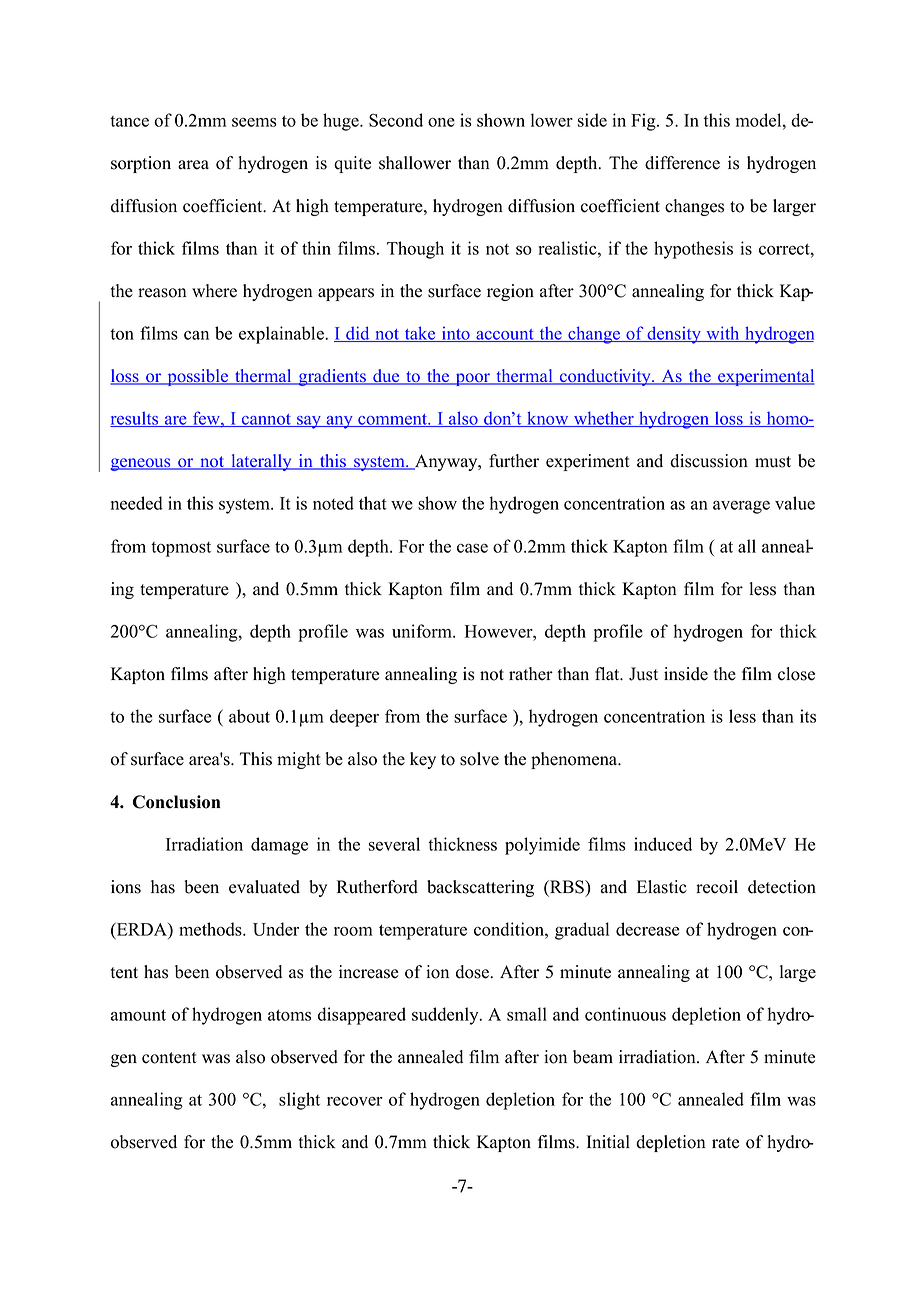  I want to click on difference, so click(682, 163).
